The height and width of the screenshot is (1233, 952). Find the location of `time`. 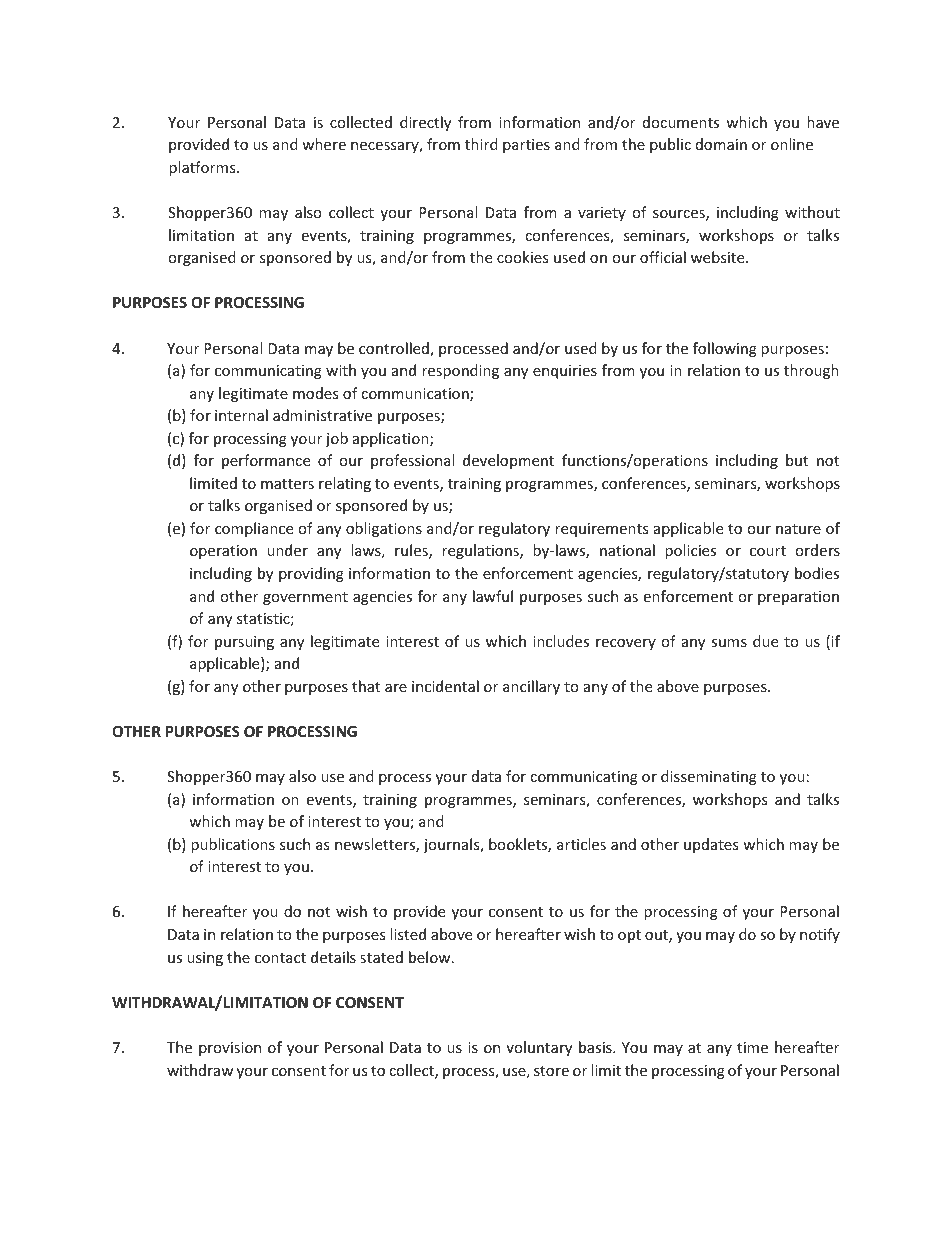

time is located at coordinates (752, 1047).
